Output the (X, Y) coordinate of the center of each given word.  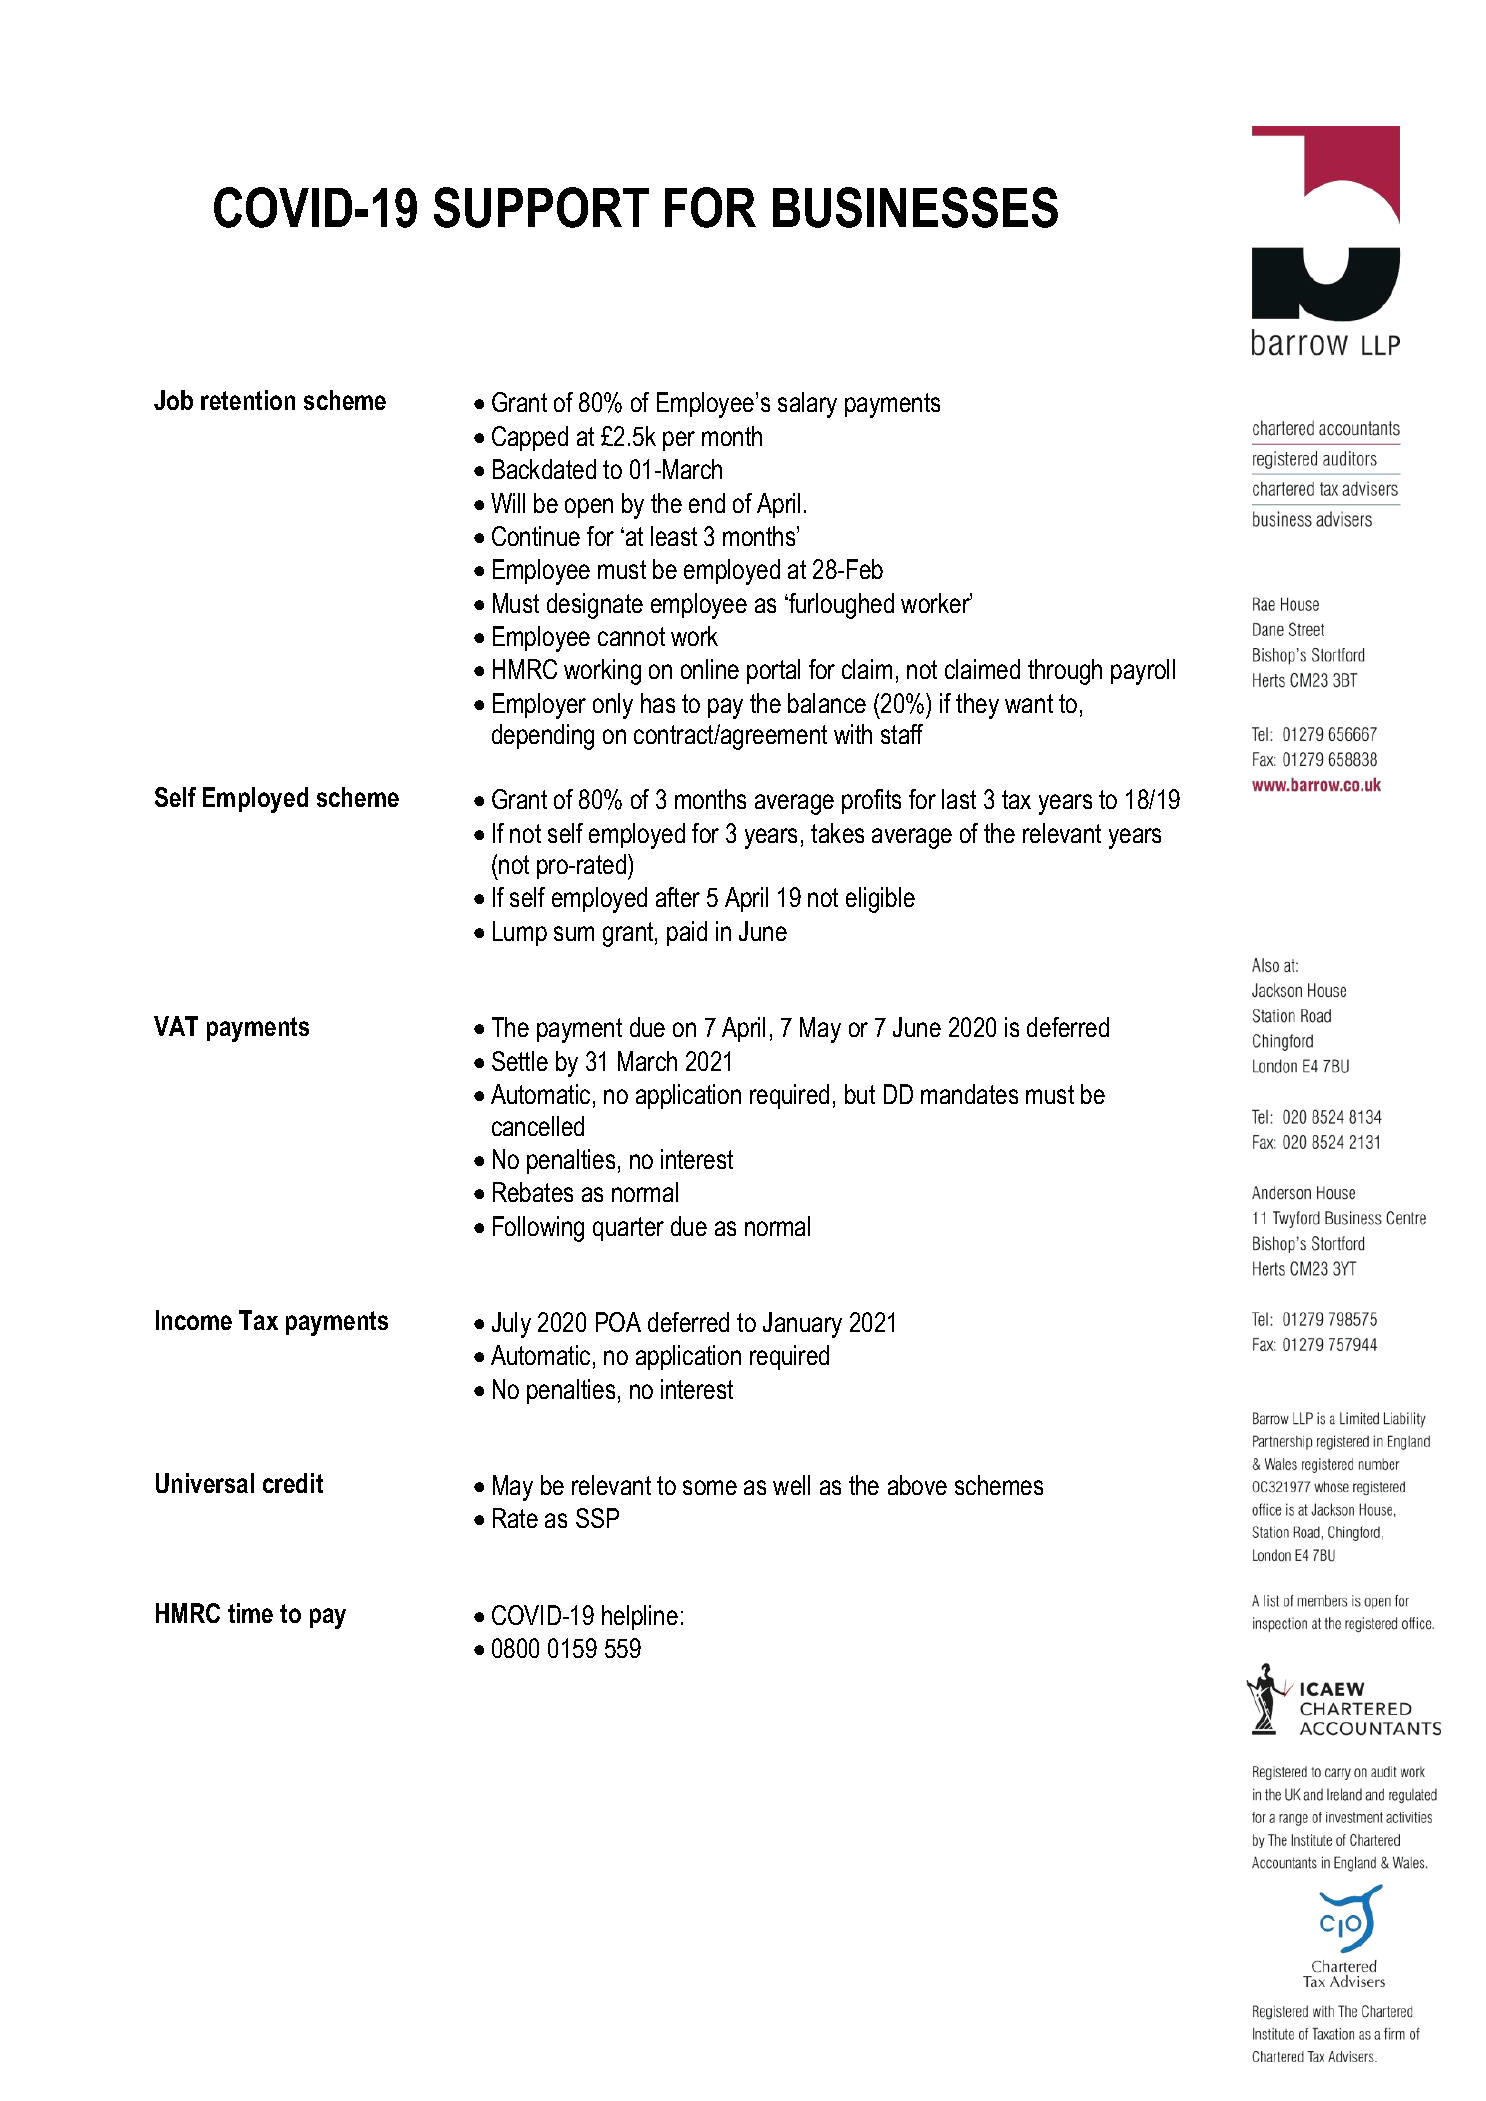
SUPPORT (541, 207)
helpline (640, 1617)
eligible (880, 900)
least (674, 536)
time (250, 1613)
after (678, 897)
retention (248, 400)
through (1065, 672)
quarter (628, 1229)
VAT (176, 1026)
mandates (969, 1094)
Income (194, 1320)
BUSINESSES (915, 207)
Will (508, 503)
